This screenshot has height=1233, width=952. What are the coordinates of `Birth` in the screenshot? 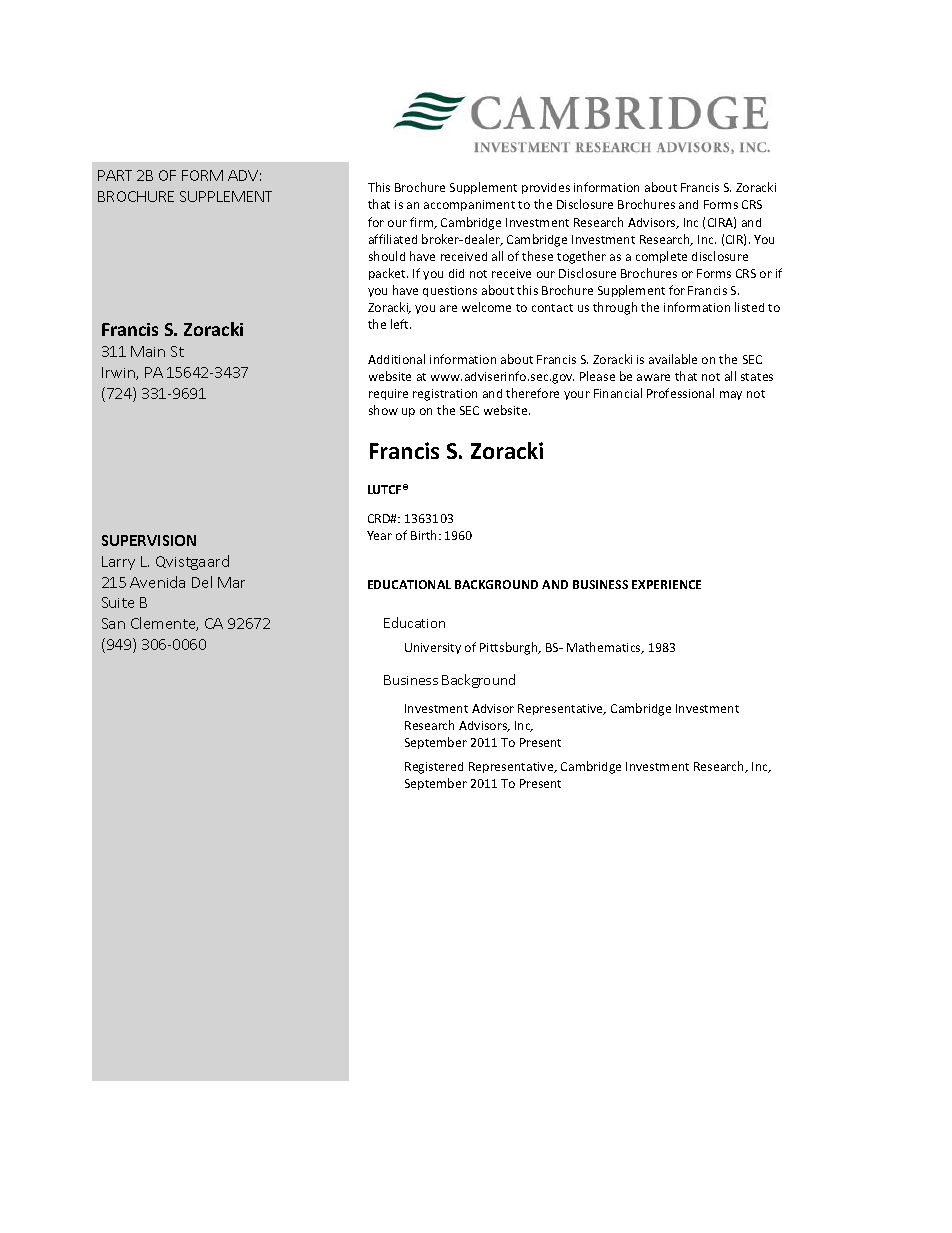 It's located at (425, 535).
